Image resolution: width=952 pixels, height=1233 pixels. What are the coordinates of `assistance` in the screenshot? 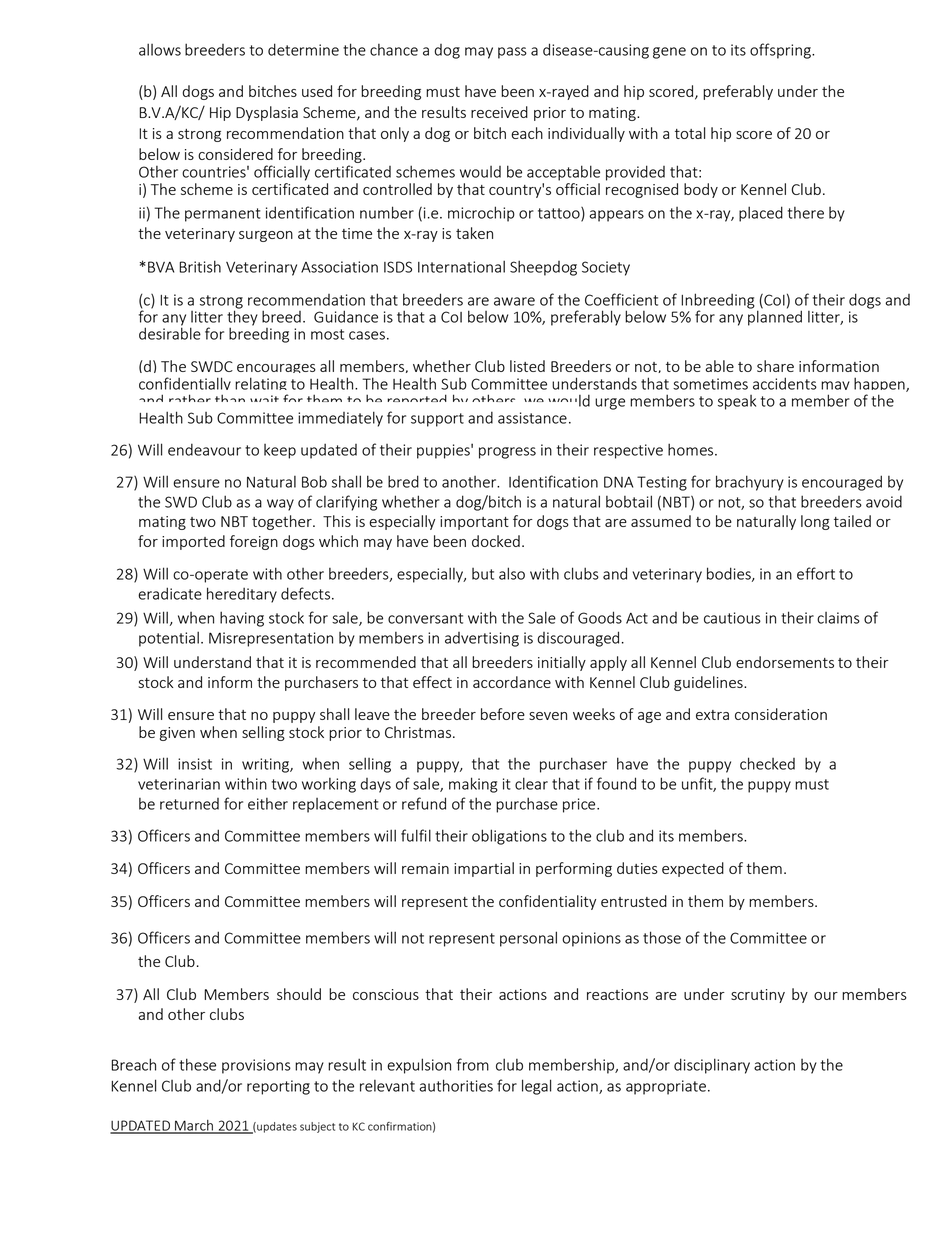 It's located at (532, 418).
